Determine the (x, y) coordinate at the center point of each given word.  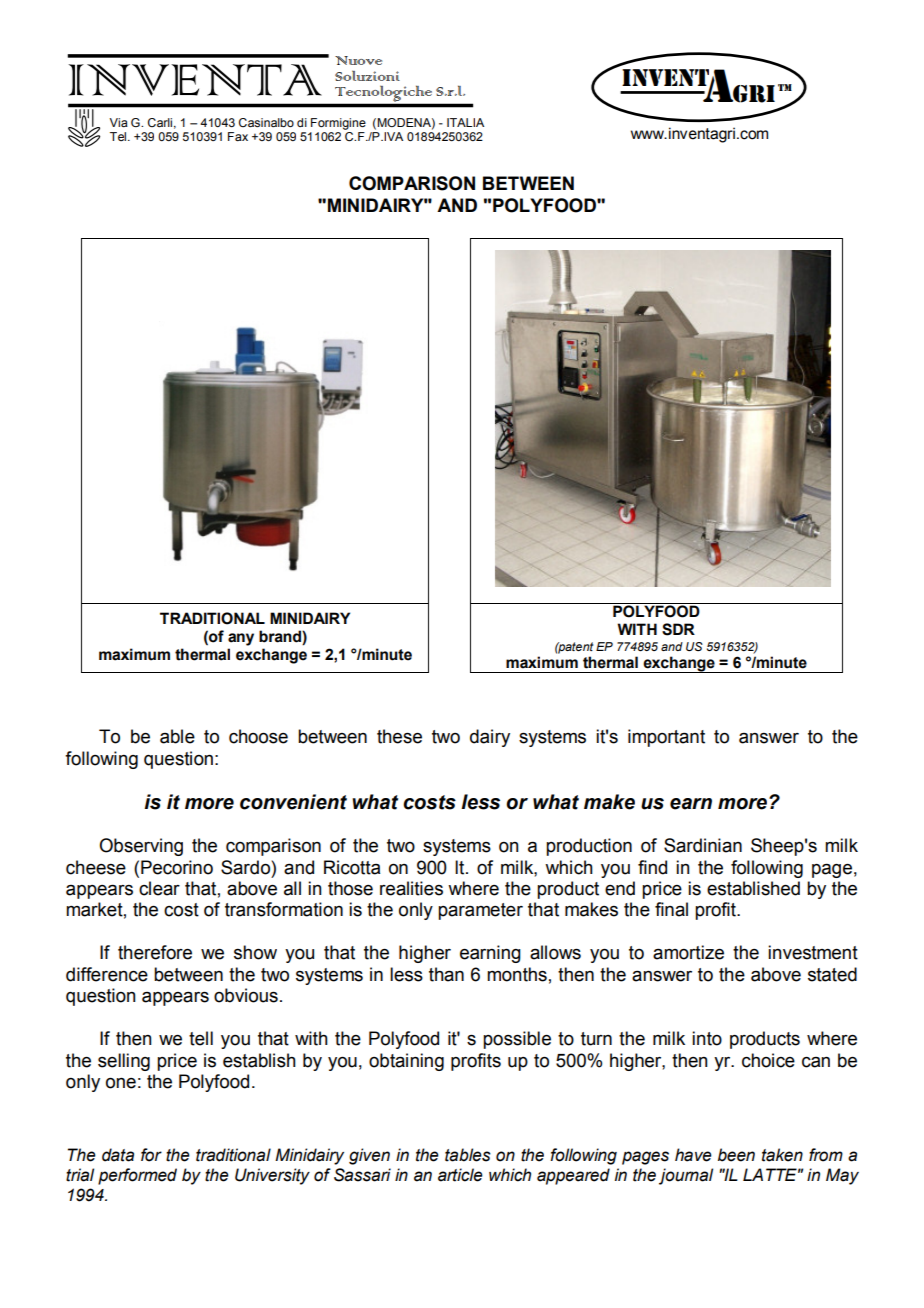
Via (118, 122)
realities (411, 888)
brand (281, 637)
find (652, 867)
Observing (141, 847)
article (460, 1175)
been (736, 1155)
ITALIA (465, 122)
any (241, 639)
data (118, 1155)
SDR (678, 629)
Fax (238, 136)
